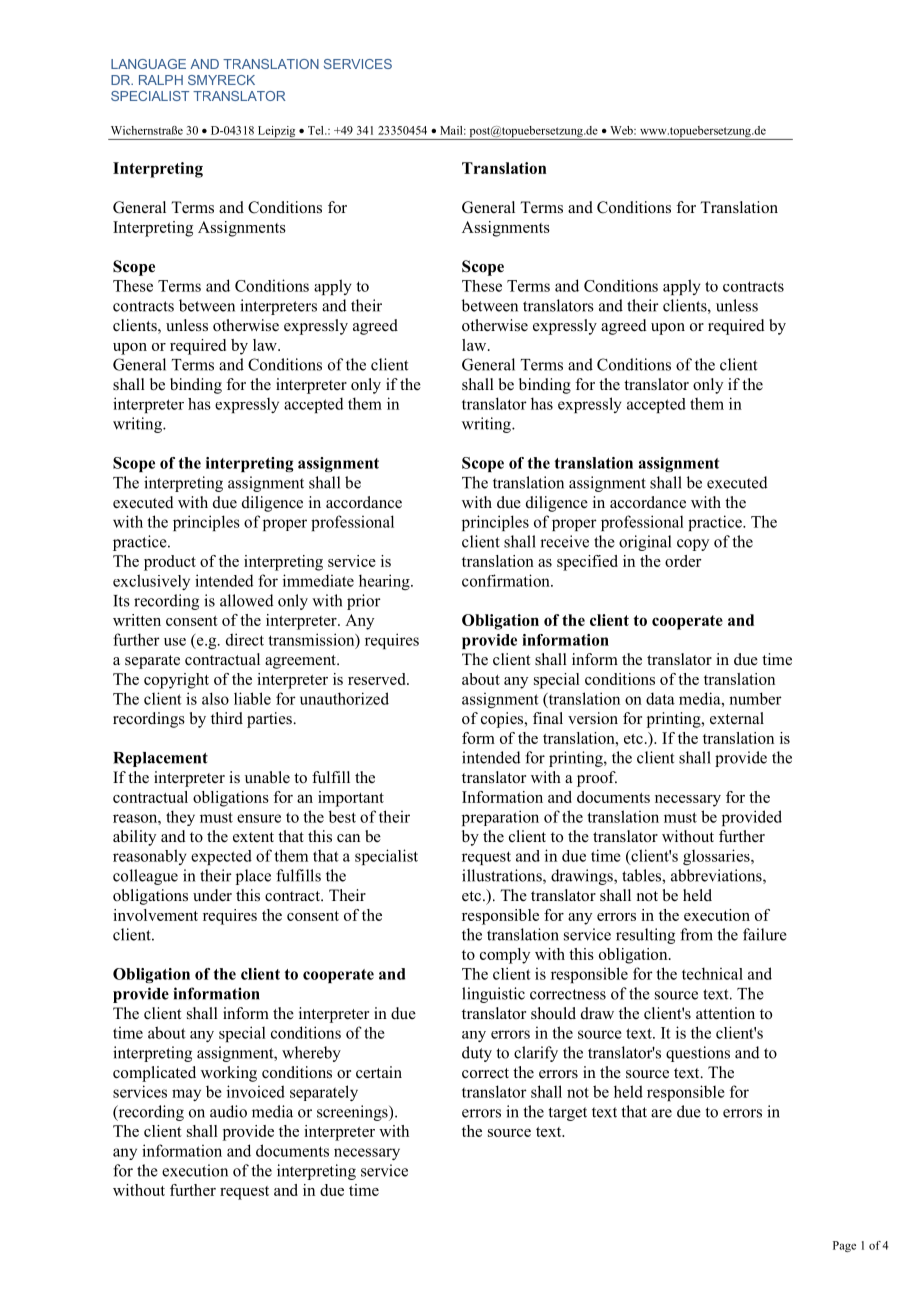  Describe the element at coordinates (755, 698) in the image. I see `number` at that location.
